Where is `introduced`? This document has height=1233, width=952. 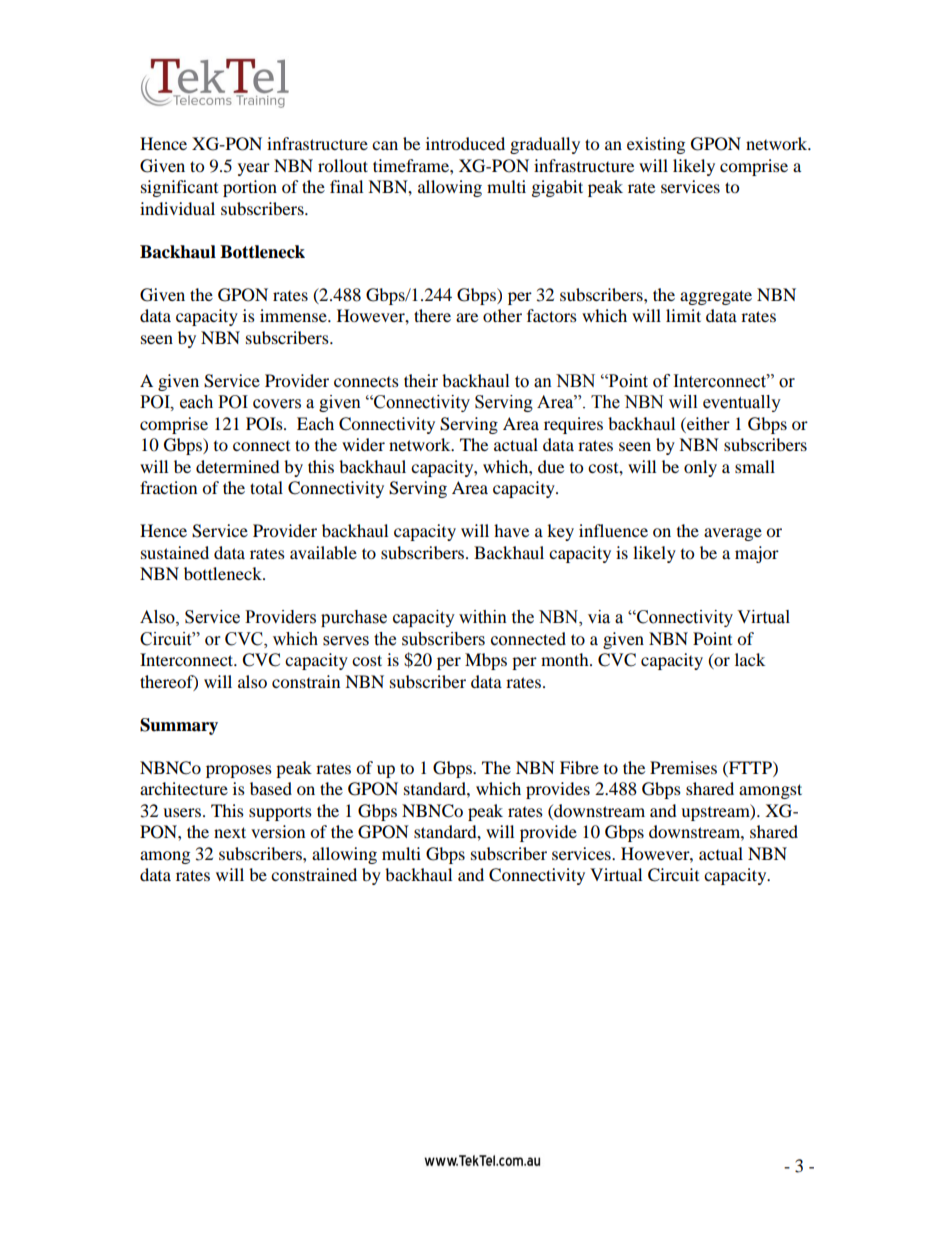
introduced is located at coordinates (465, 143).
